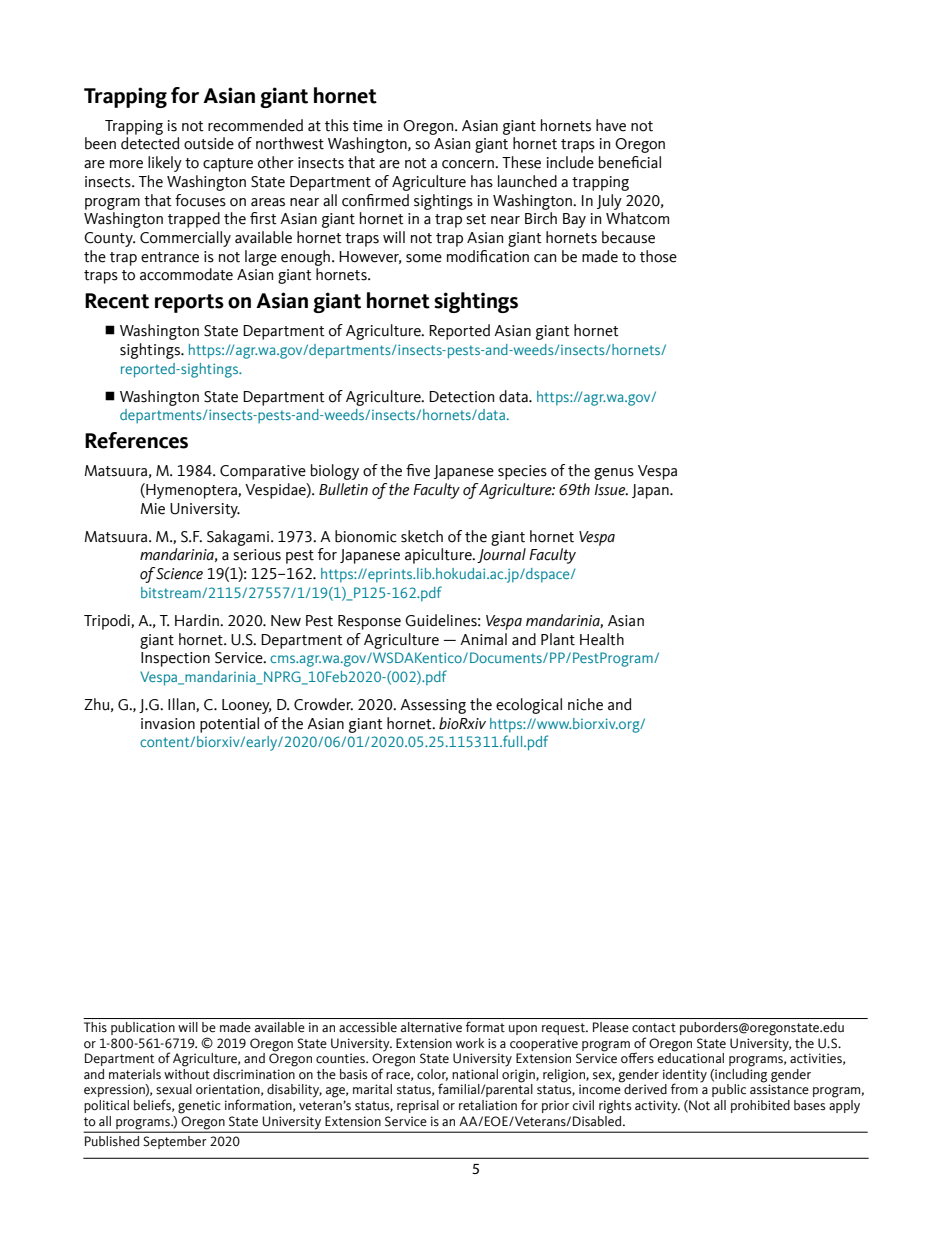  What do you see at coordinates (630, 162) in the screenshot?
I see `beneficial` at bounding box center [630, 162].
